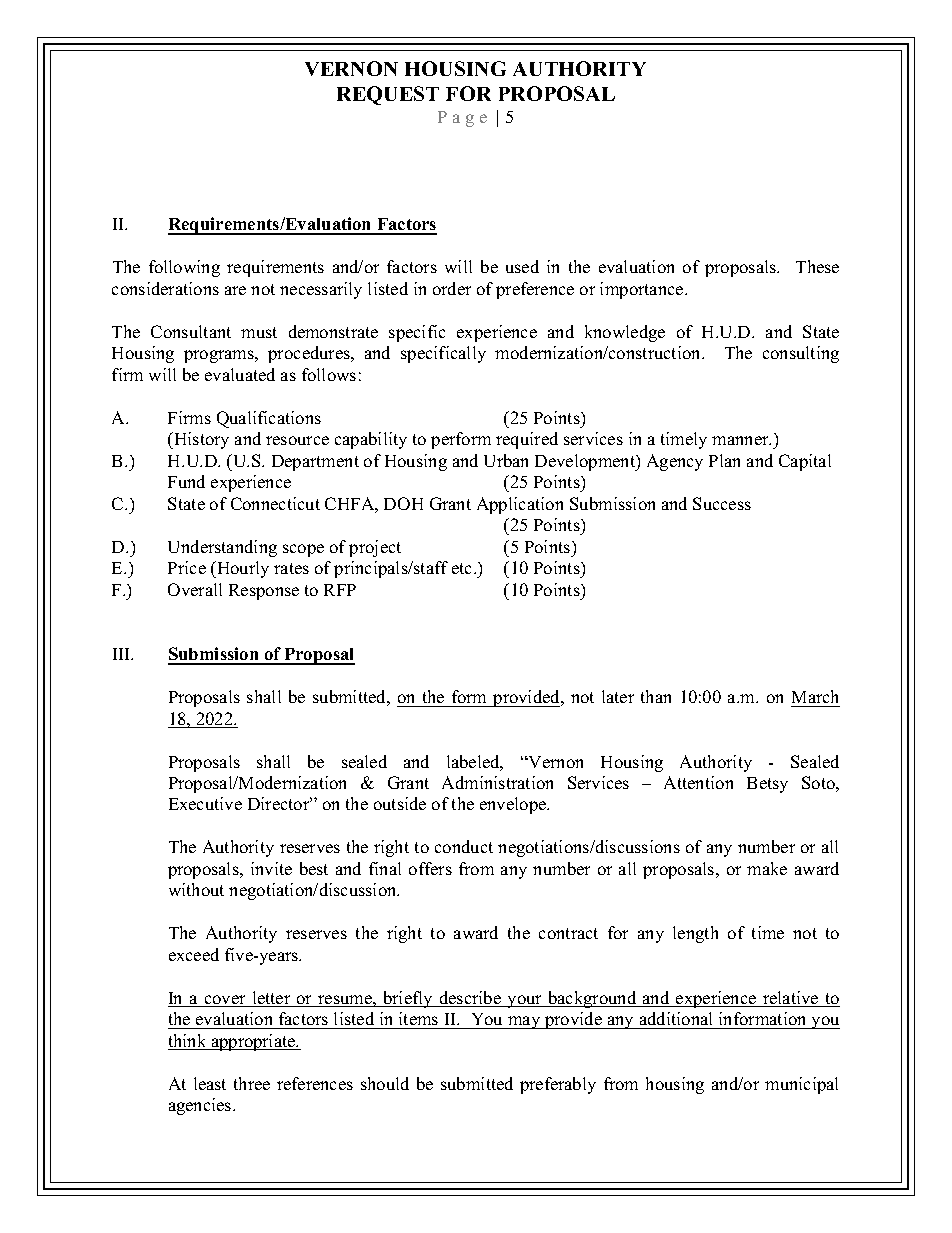 The height and width of the page is (1233, 952). Describe the element at coordinates (388, 95) in the page. I see `REQUEST` at that location.
